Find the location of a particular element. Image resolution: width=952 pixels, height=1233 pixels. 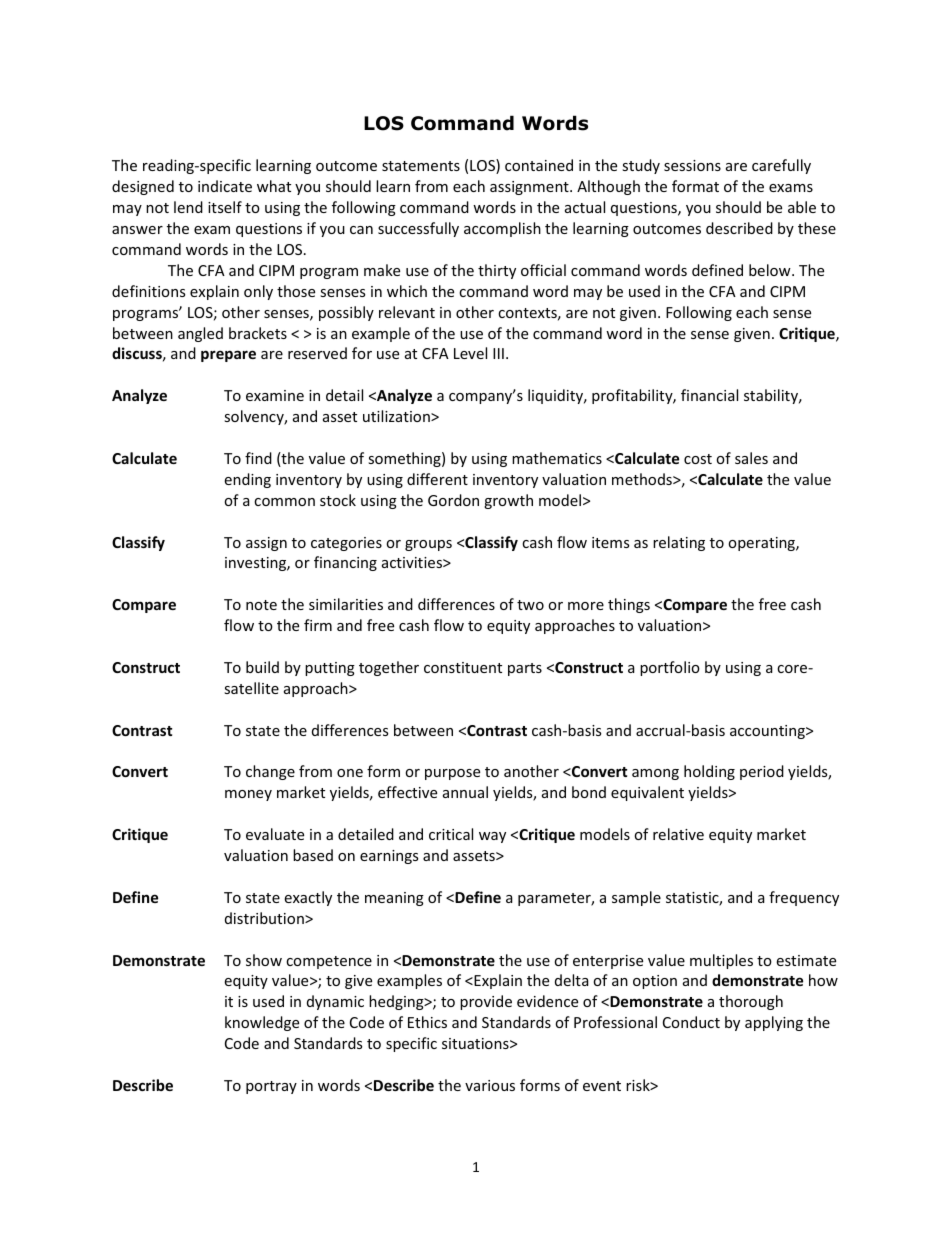

portfolio is located at coordinates (670, 668).
